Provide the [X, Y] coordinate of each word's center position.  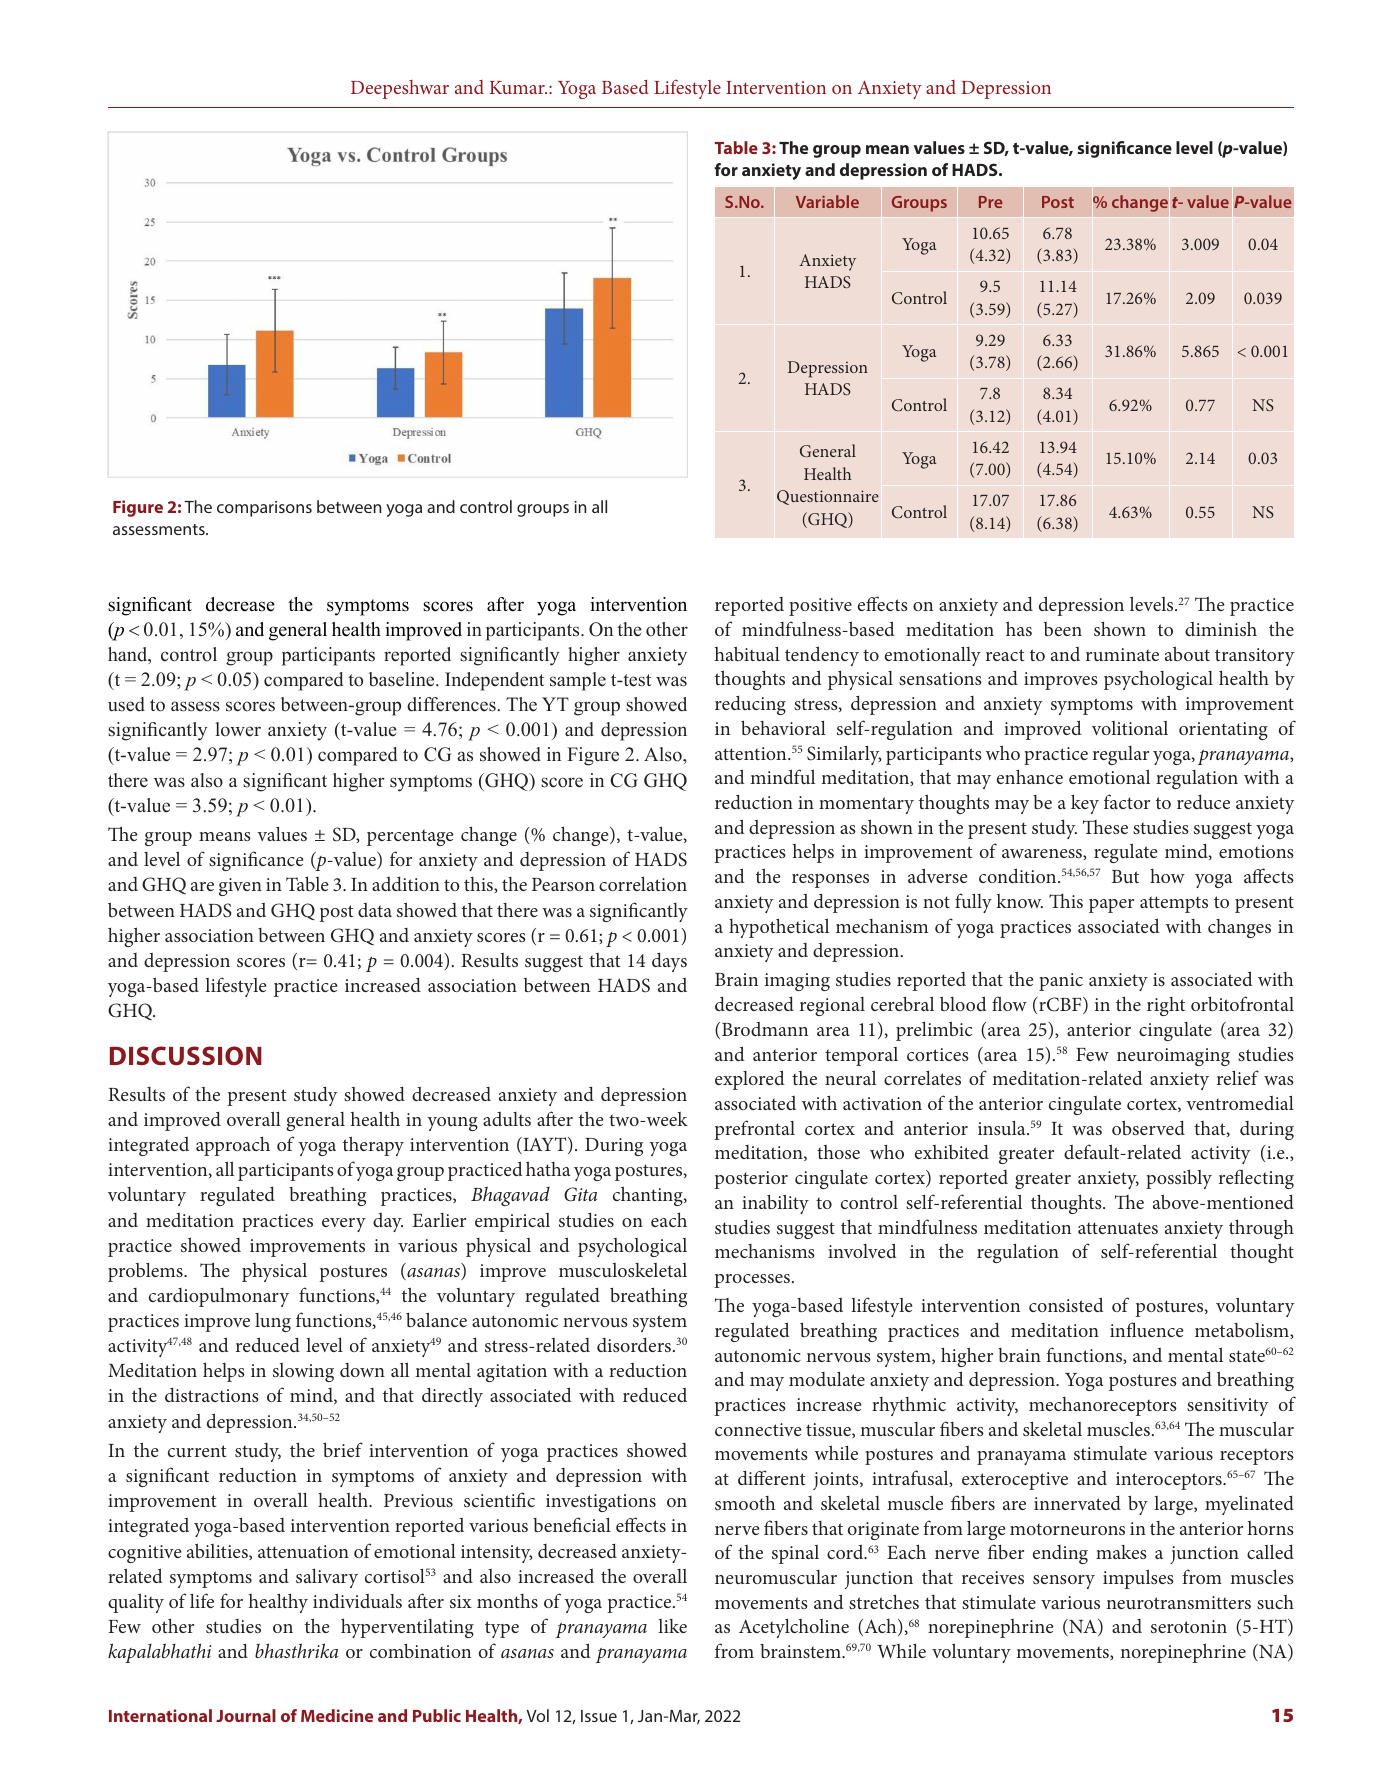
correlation [643, 884]
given [240, 887]
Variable [827, 201]
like [672, 1626]
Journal [246, 1715]
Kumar [518, 87]
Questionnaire [828, 497]
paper [1111, 906]
